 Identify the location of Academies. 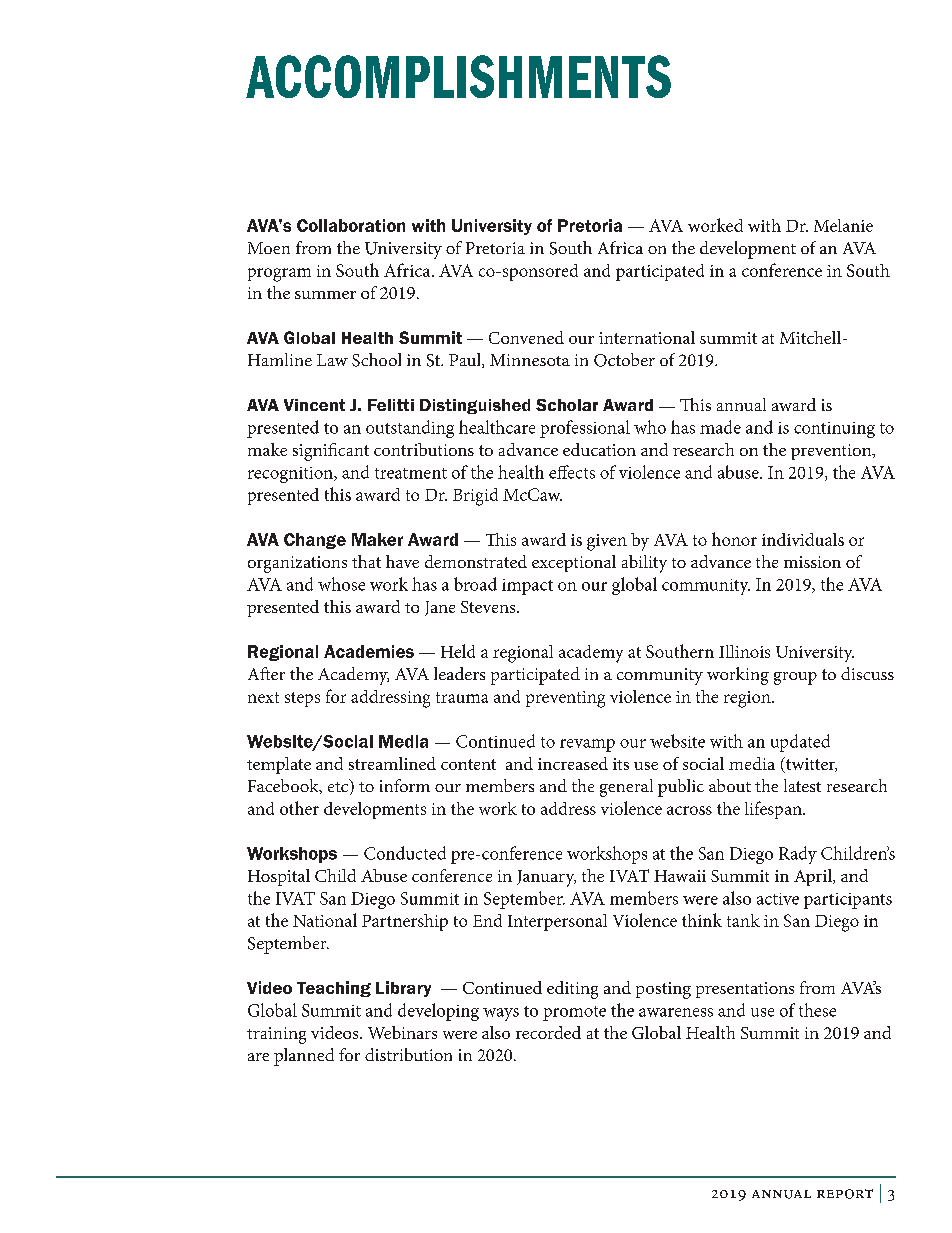
(369, 651).
